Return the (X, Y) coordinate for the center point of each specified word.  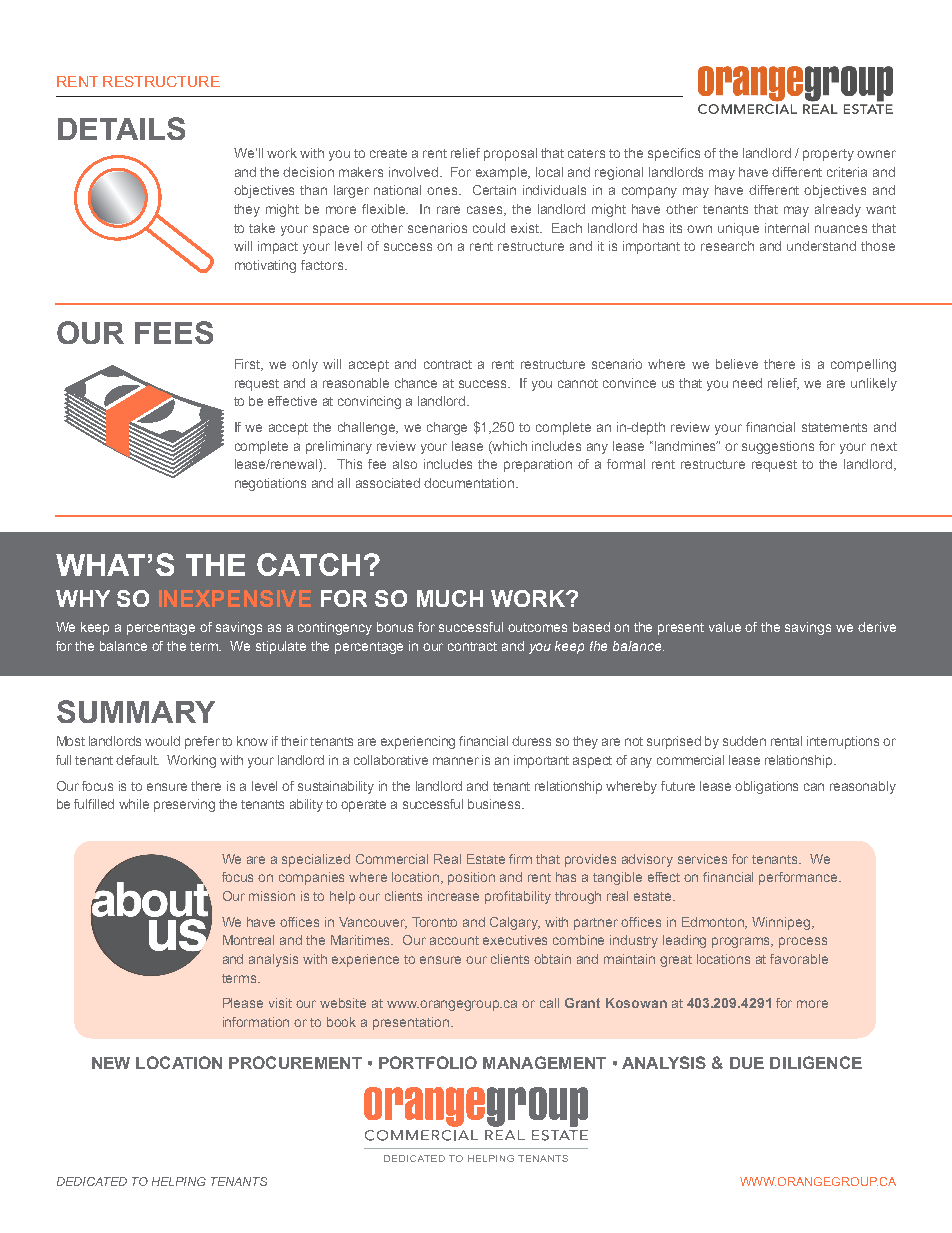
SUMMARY (136, 711)
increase (453, 896)
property (828, 155)
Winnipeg (782, 923)
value (725, 627)
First (249, 365)
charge (447, 428)
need (747, 383)
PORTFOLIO (428, 1062)
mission (272, 896)
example (503, 173)
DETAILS (121, 128)
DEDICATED (92, 1181)
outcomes (537, 627)
